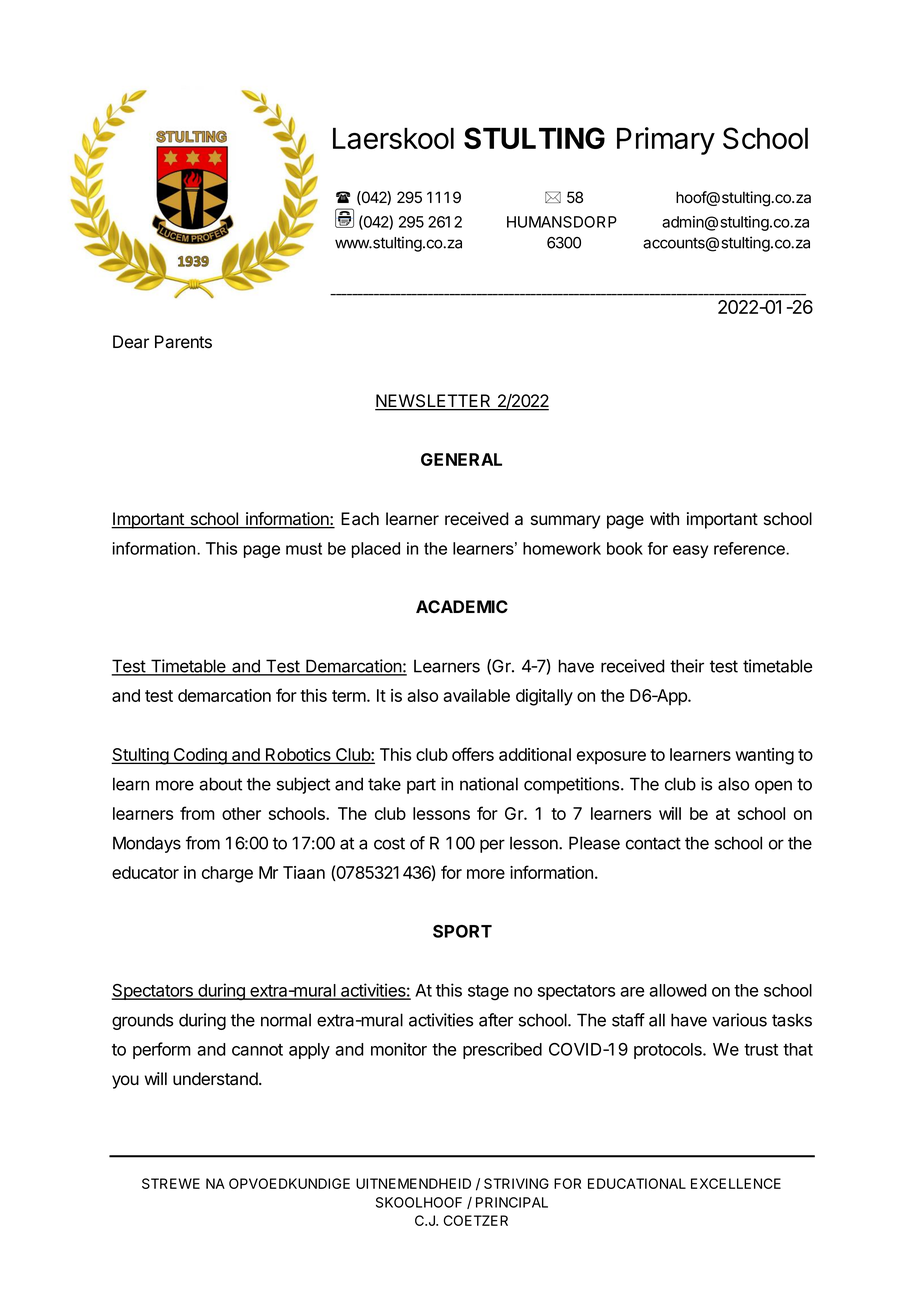  I want to click on with, so click(664, 518).
